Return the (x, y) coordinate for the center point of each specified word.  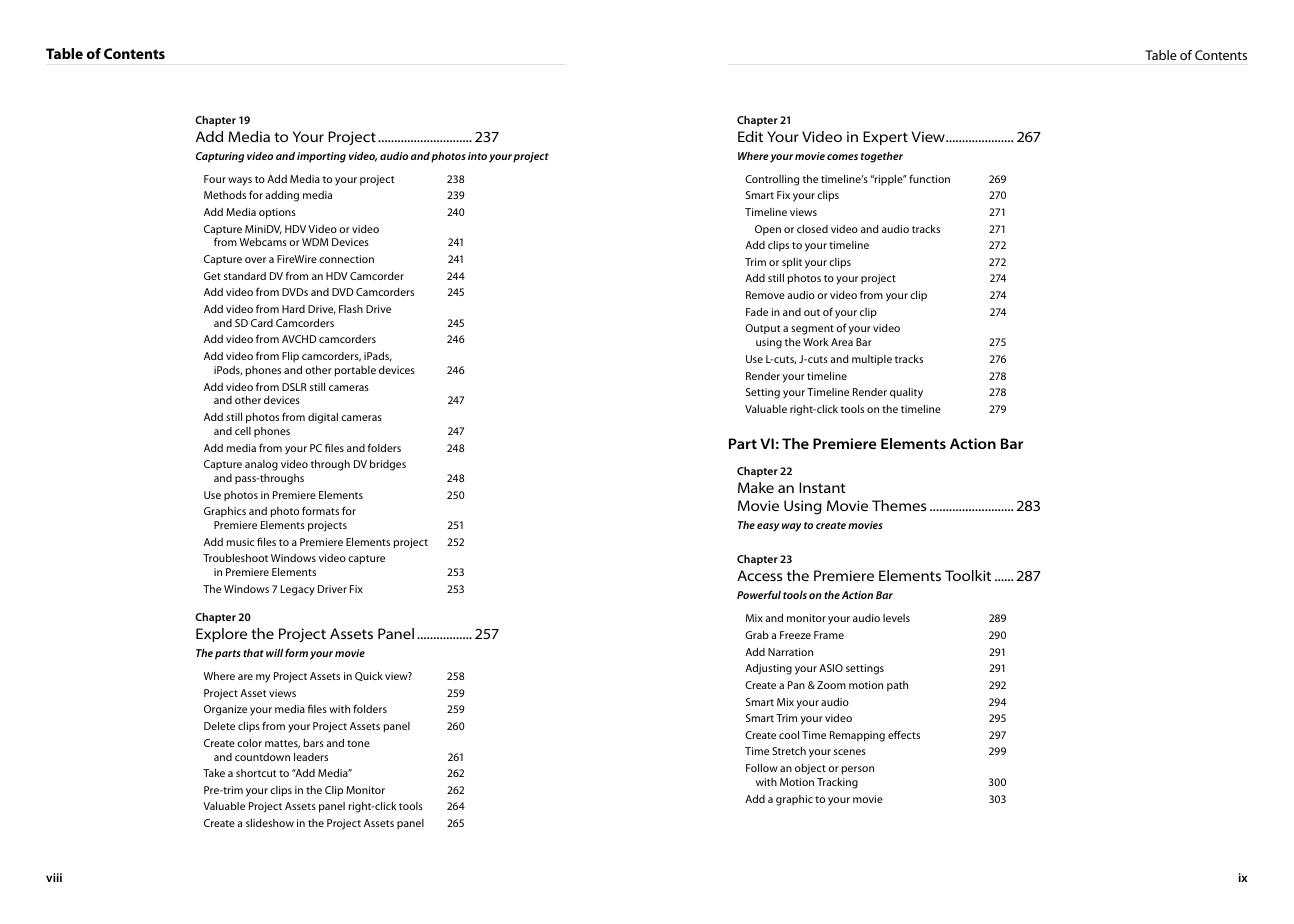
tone (358, 743)
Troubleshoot (235, 558)
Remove (765, 295)
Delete (219, 726)
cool (789, 735)
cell (243, 431)
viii (54, 877)
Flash (351, 309)
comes (842, 157)
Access (759, 575)
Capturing (220, 157)
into (477, 156)
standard (245, 276)
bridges (388, 465)
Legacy (298, 590)
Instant (822, 487)
